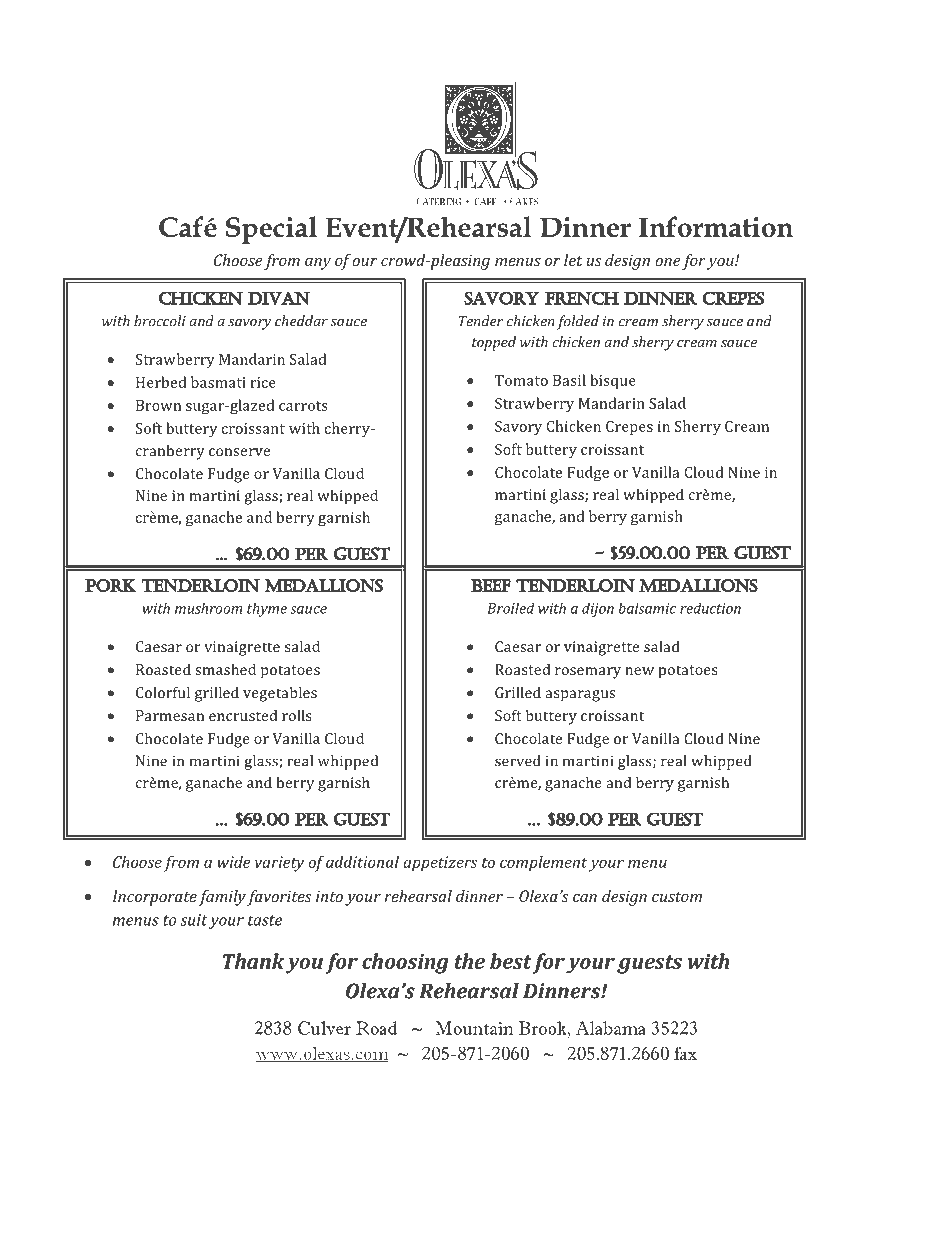  Describe the element at coordinates (111, 585) in the screenshot. I see `Pork` at that location.
